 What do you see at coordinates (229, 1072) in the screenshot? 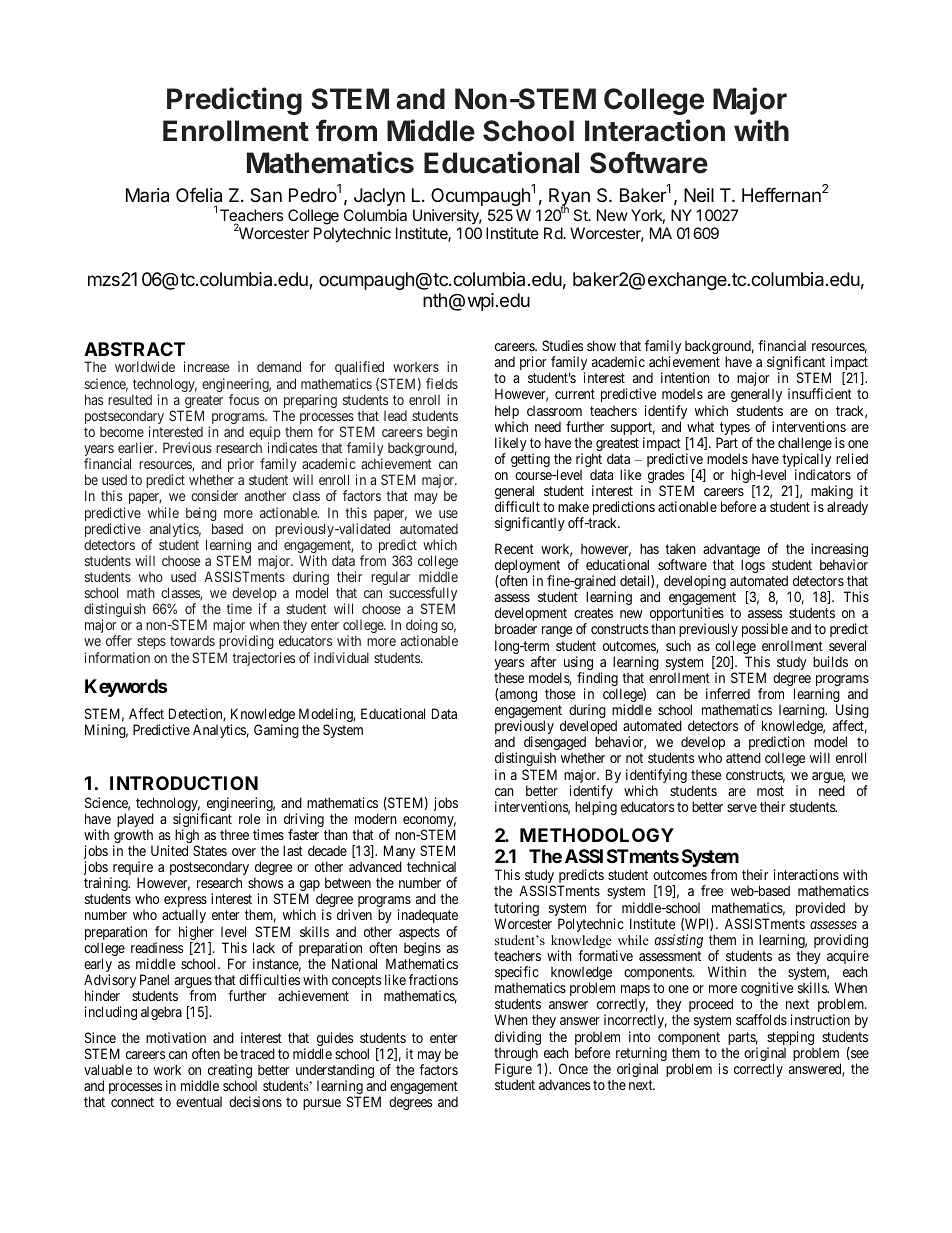
I see `creating` at bounding box center [229, 1072].
